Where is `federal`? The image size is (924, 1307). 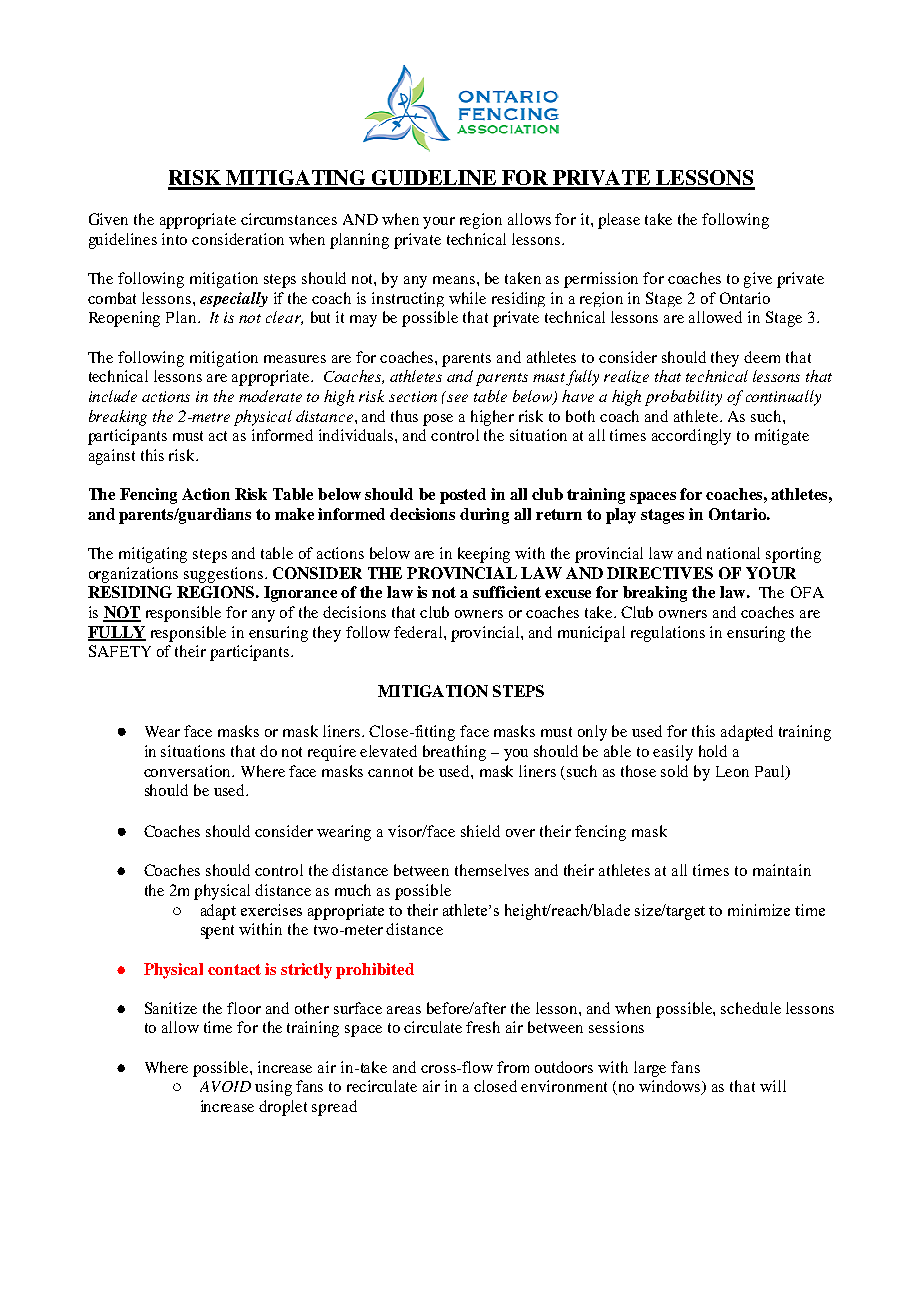
federal is located at coordinates (419, 632).
